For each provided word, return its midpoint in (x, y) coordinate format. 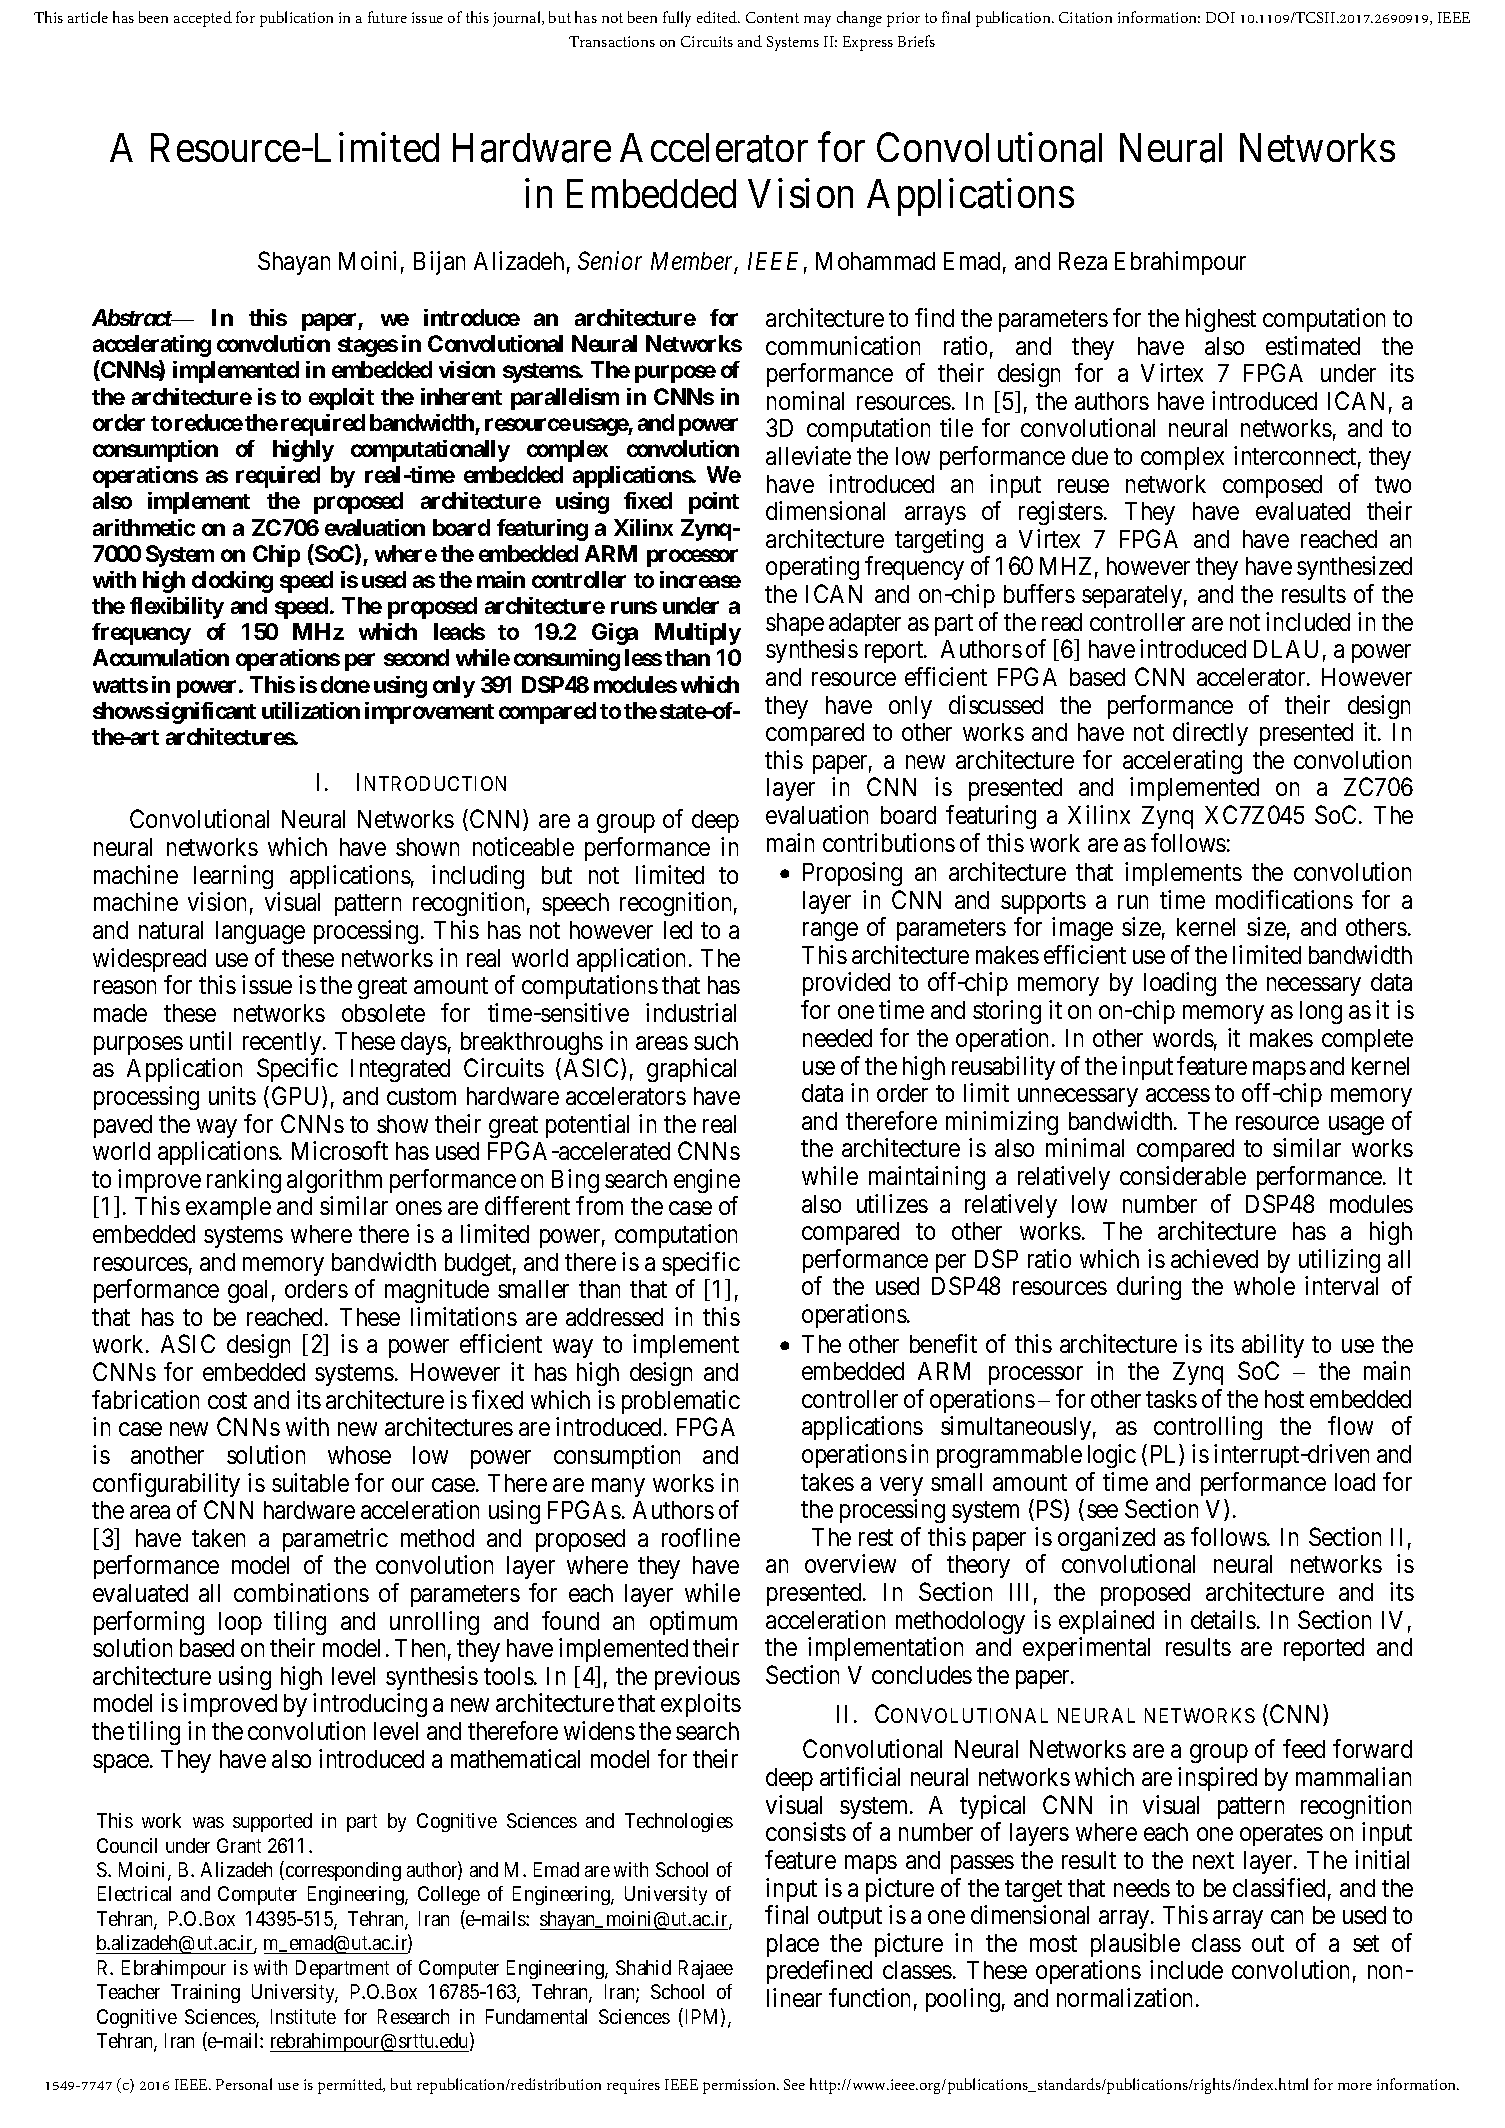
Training (205, 1993)
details (1223, 1619)
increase (700, 579)
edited (718, 17)
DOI (1220, 17)
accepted (203, 19)
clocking (232, 582)
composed (1272, 486)
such (716, 1041)
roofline (701, 1537)
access (1178, 1095)
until (210, 1040)
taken (218, 1538)
